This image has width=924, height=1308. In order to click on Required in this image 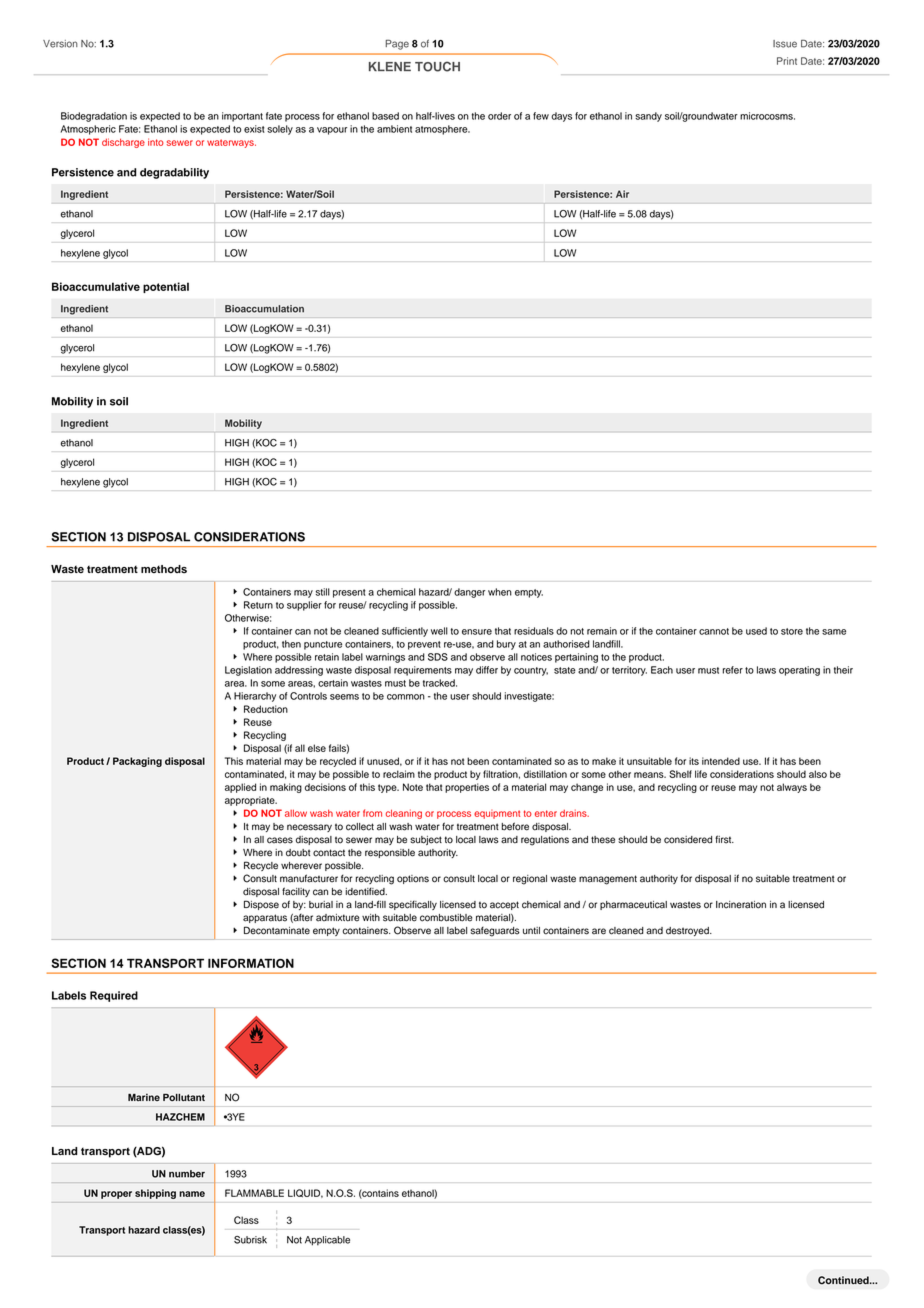, I will do `click(114, 996)`.
